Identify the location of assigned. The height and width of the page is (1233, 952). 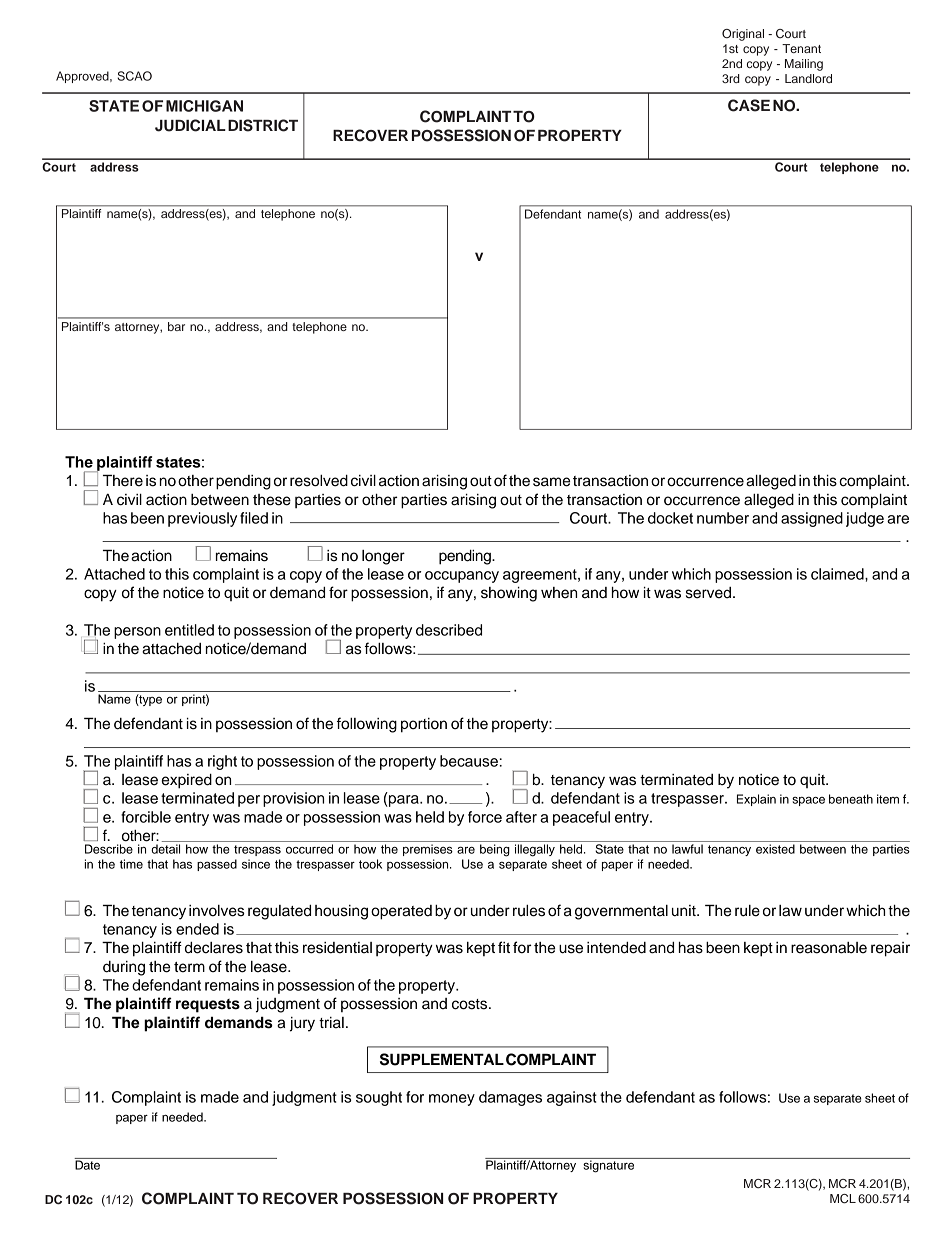
(812, 519).
